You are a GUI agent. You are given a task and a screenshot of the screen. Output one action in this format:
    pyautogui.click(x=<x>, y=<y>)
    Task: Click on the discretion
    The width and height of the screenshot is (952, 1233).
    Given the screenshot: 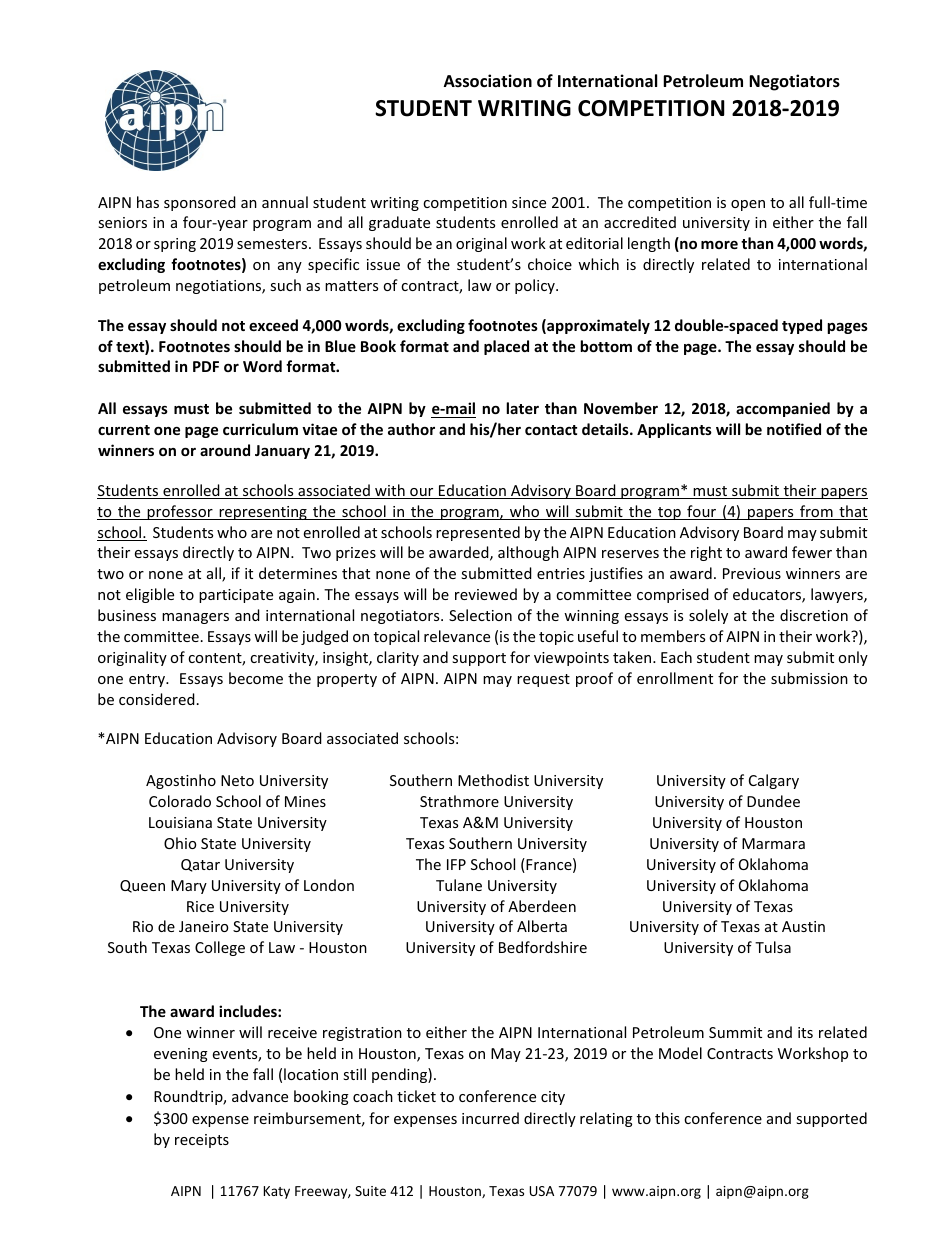 What is the action you would take?
    pyautogui.click(x=814, y=615)
